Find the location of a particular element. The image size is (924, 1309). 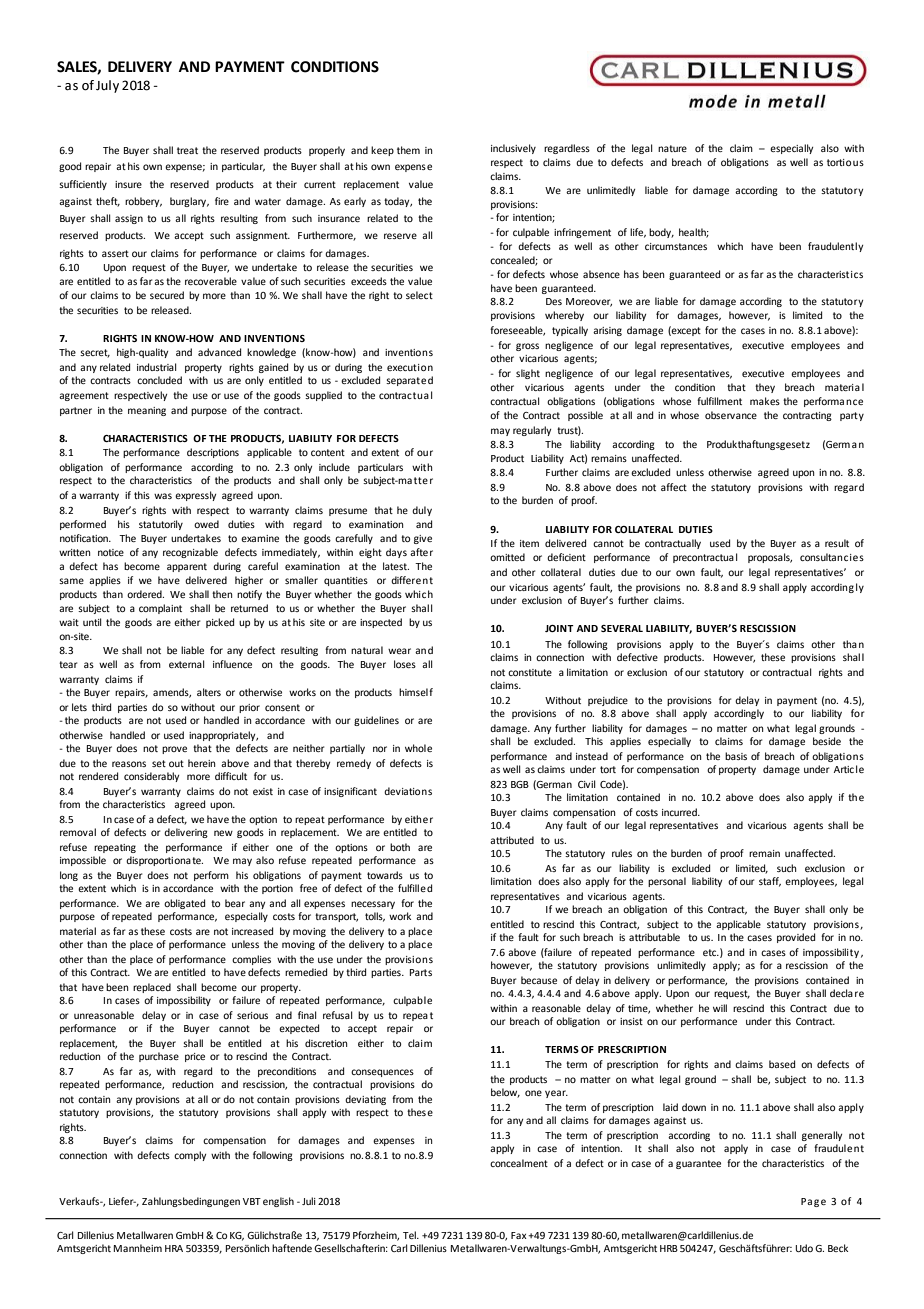

duly is located at coordinates (422, 511).
